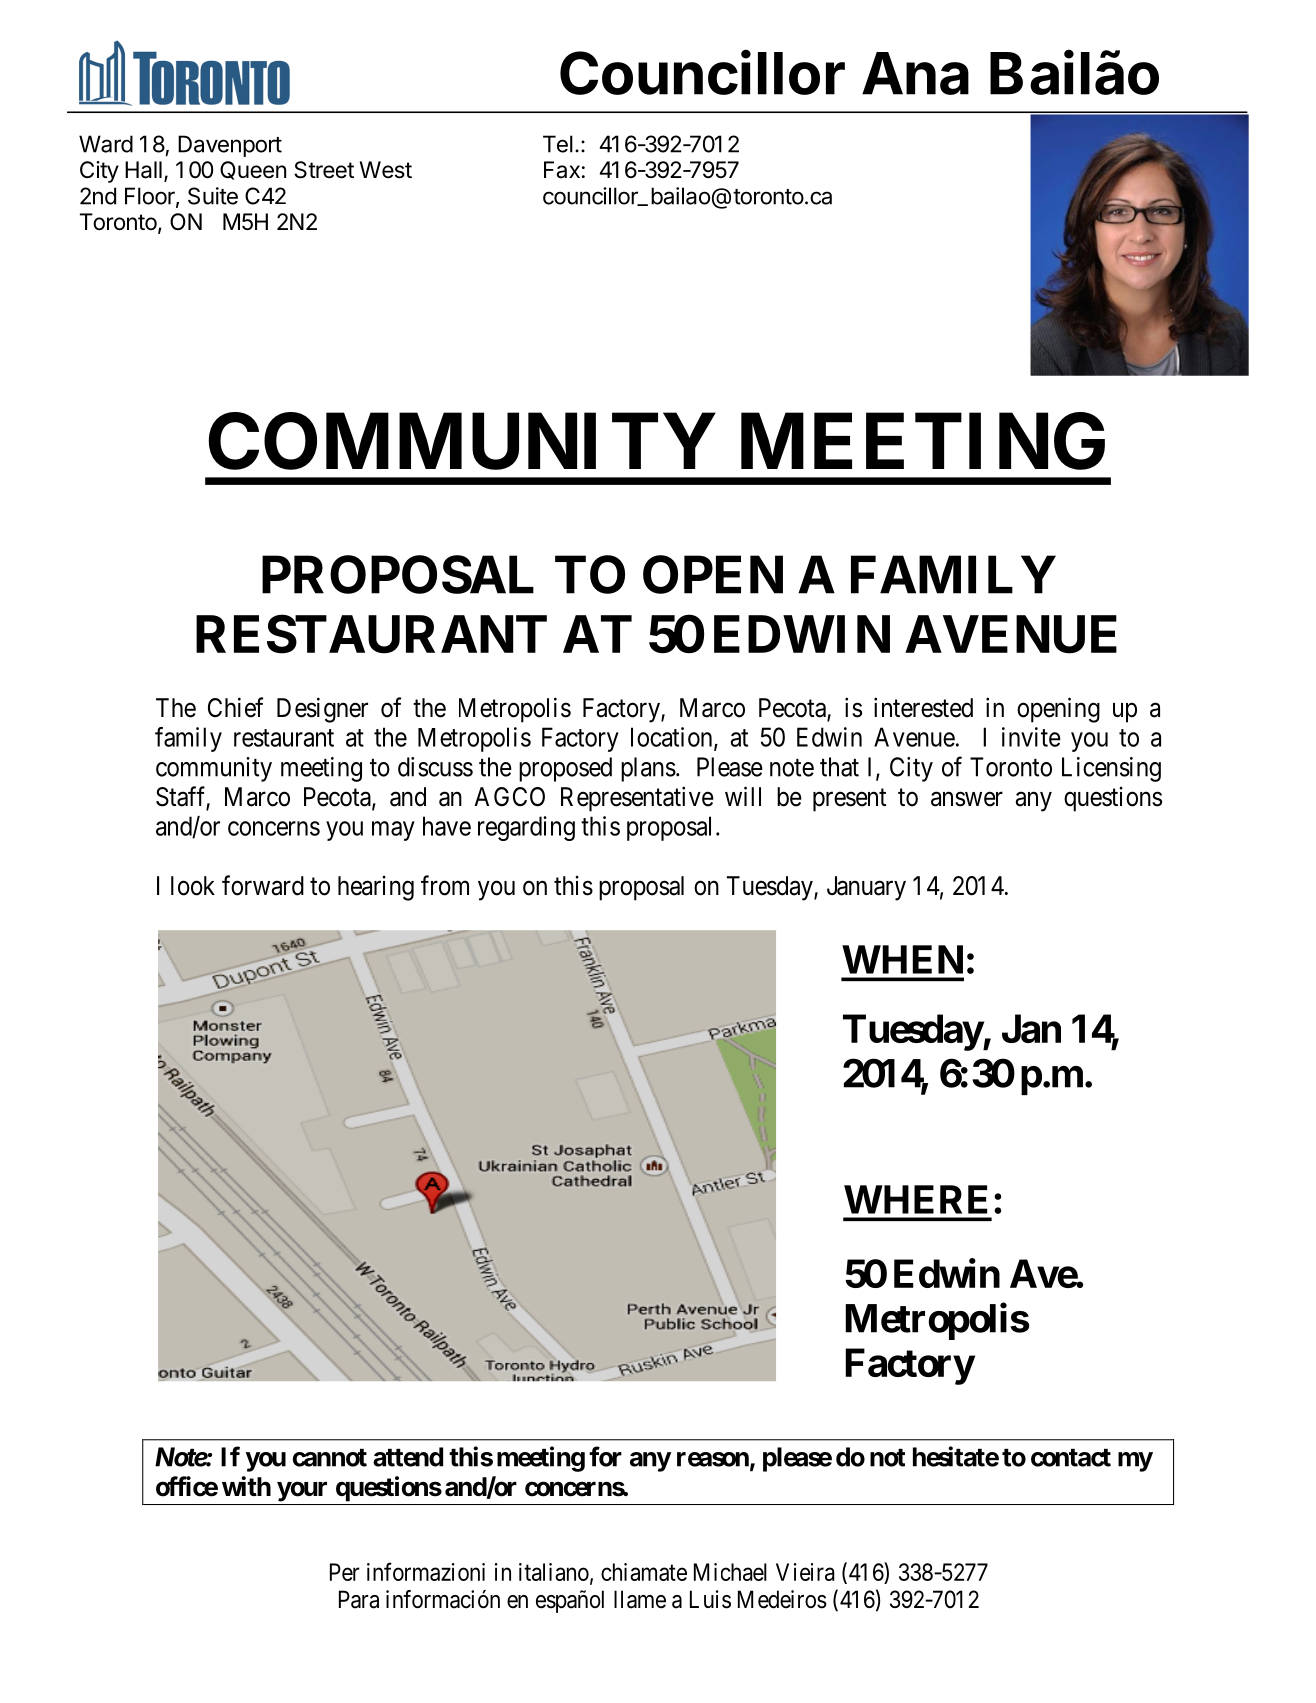 This document has height=1703, width=1316. What do you see at coordinates (915, 73) in the document?
I see `Ana` at bounding box center [915, 73].
